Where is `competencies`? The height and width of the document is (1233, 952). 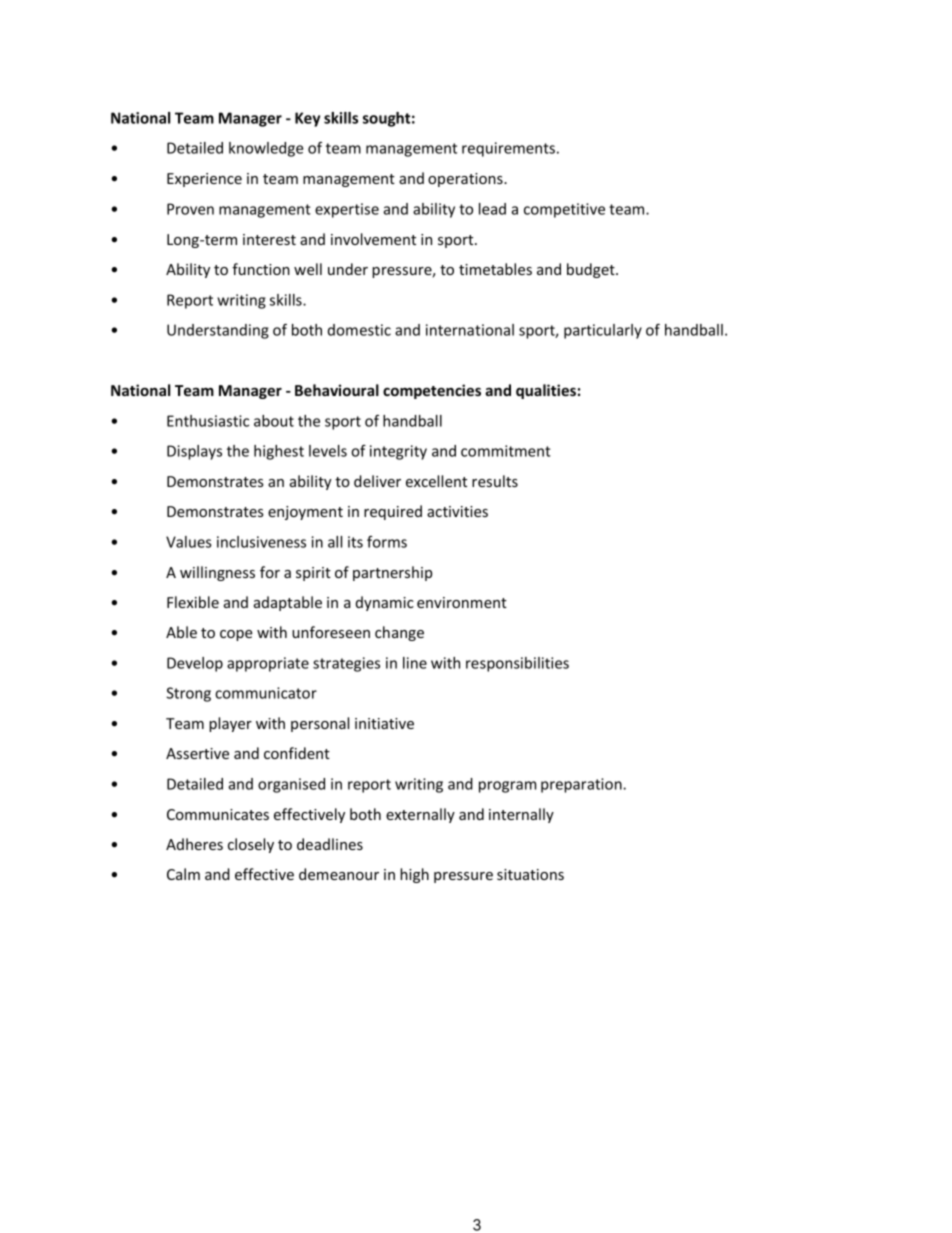 competencies is located at coordinates (432, 391).
